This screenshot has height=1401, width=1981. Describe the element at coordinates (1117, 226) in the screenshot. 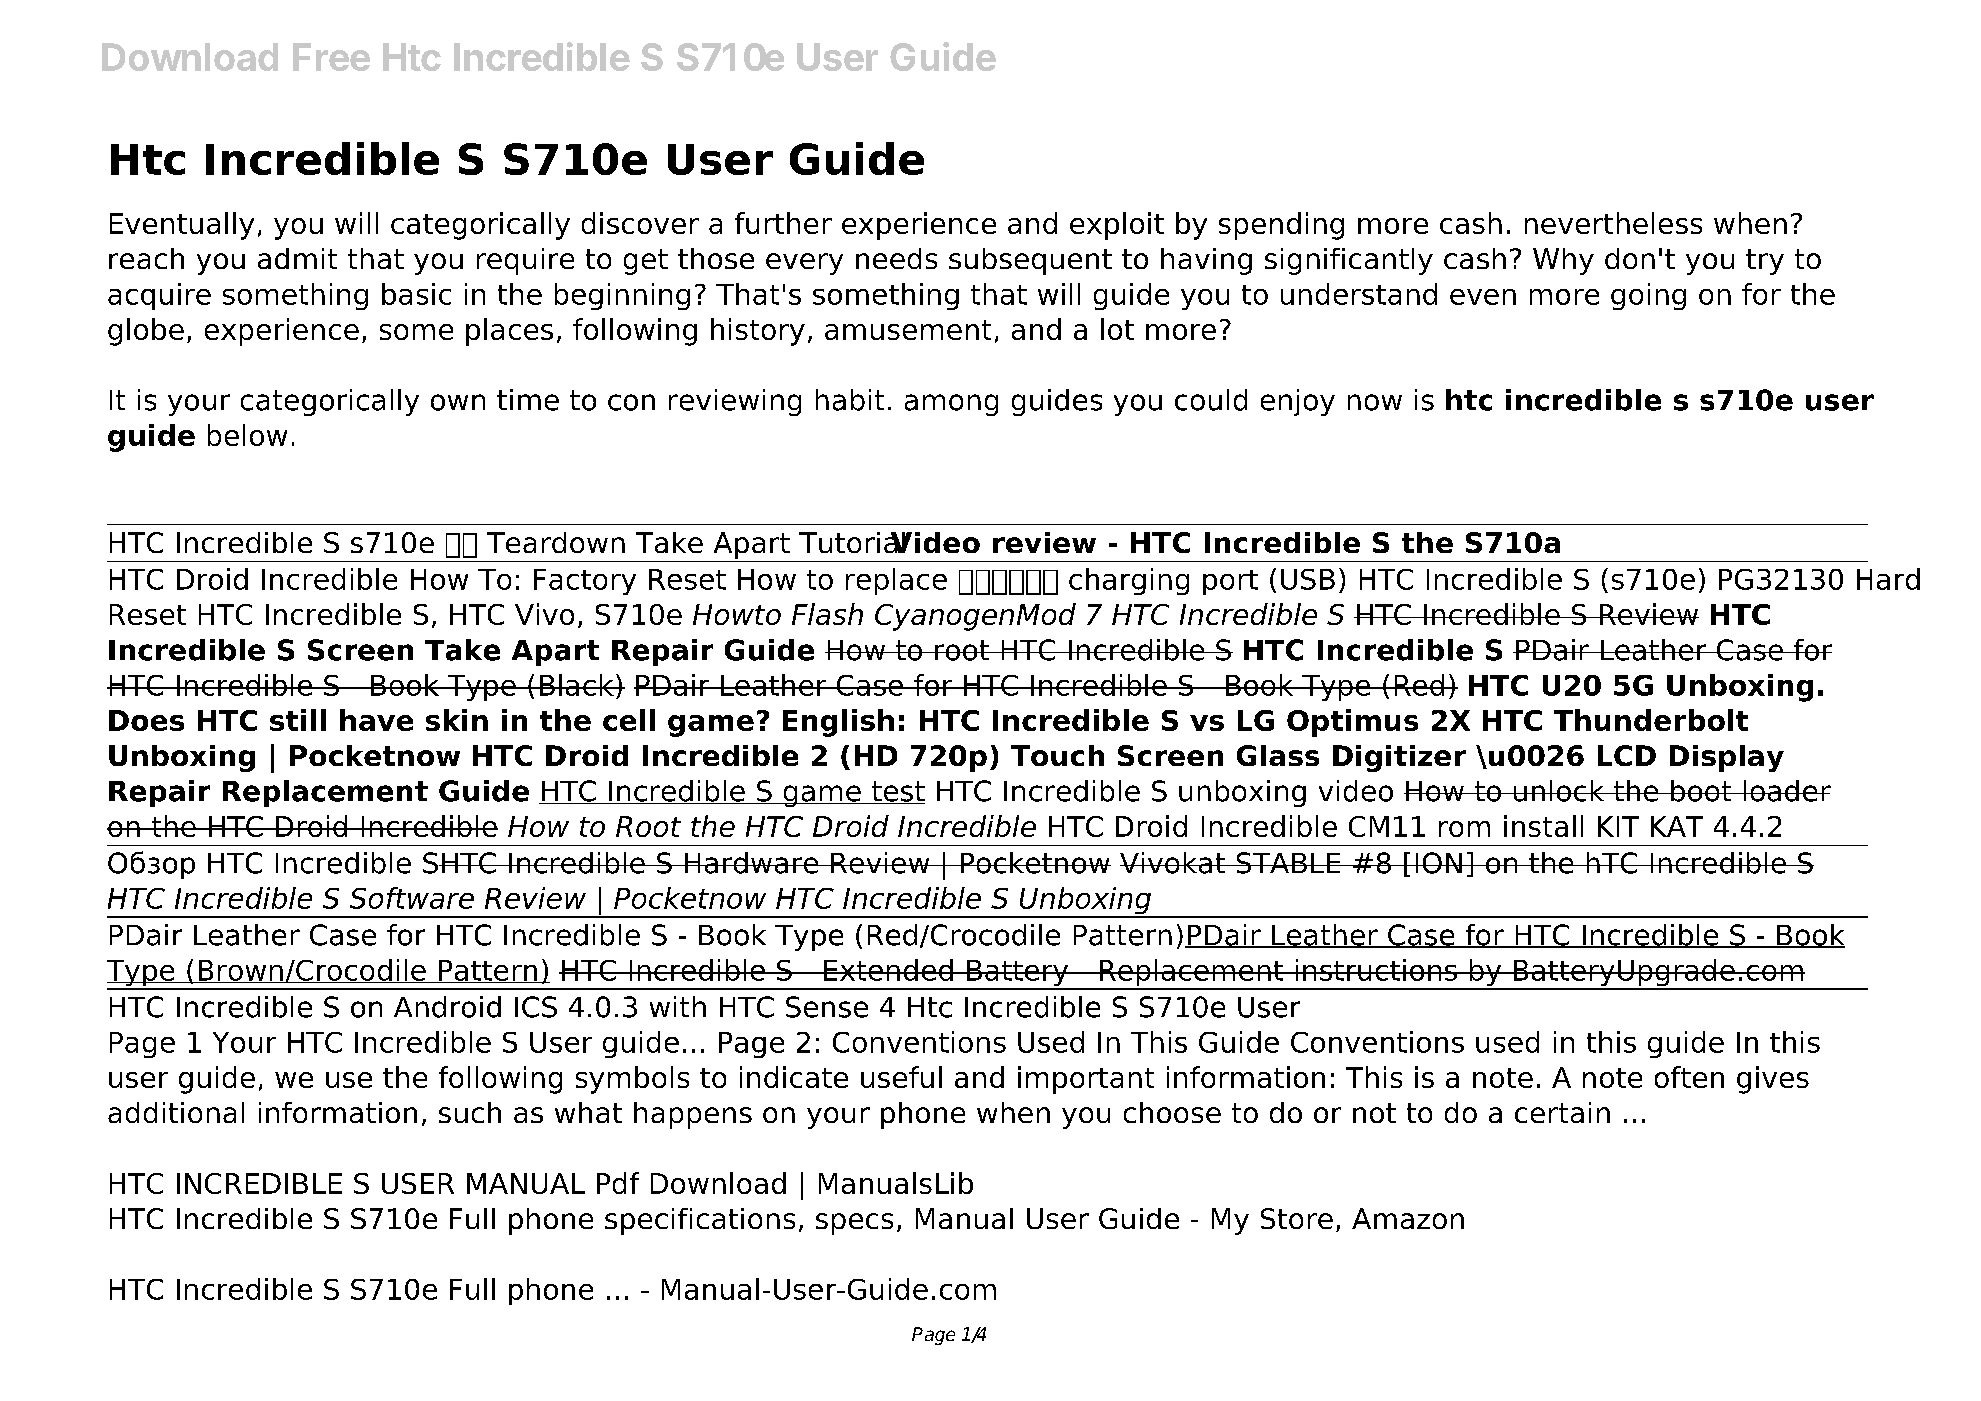

I see `exploit` at that location.
